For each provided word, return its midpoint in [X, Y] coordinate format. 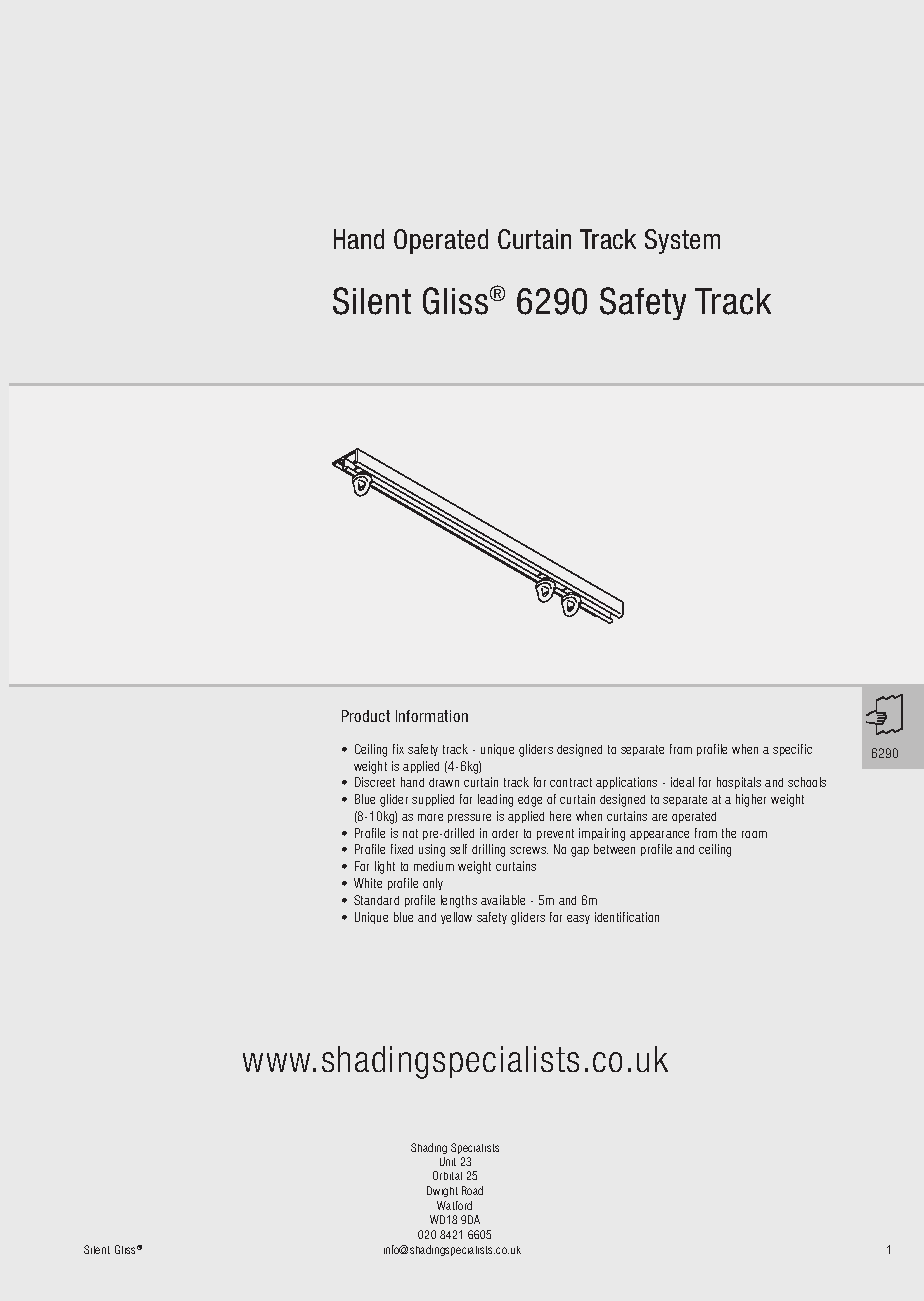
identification [627, 917]
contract [571, 782]
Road [472, 1190]
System [682, 241]
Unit [448, 1161]
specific [792, 750]
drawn [444, 782]
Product [366, 716]
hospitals [739, 783]
